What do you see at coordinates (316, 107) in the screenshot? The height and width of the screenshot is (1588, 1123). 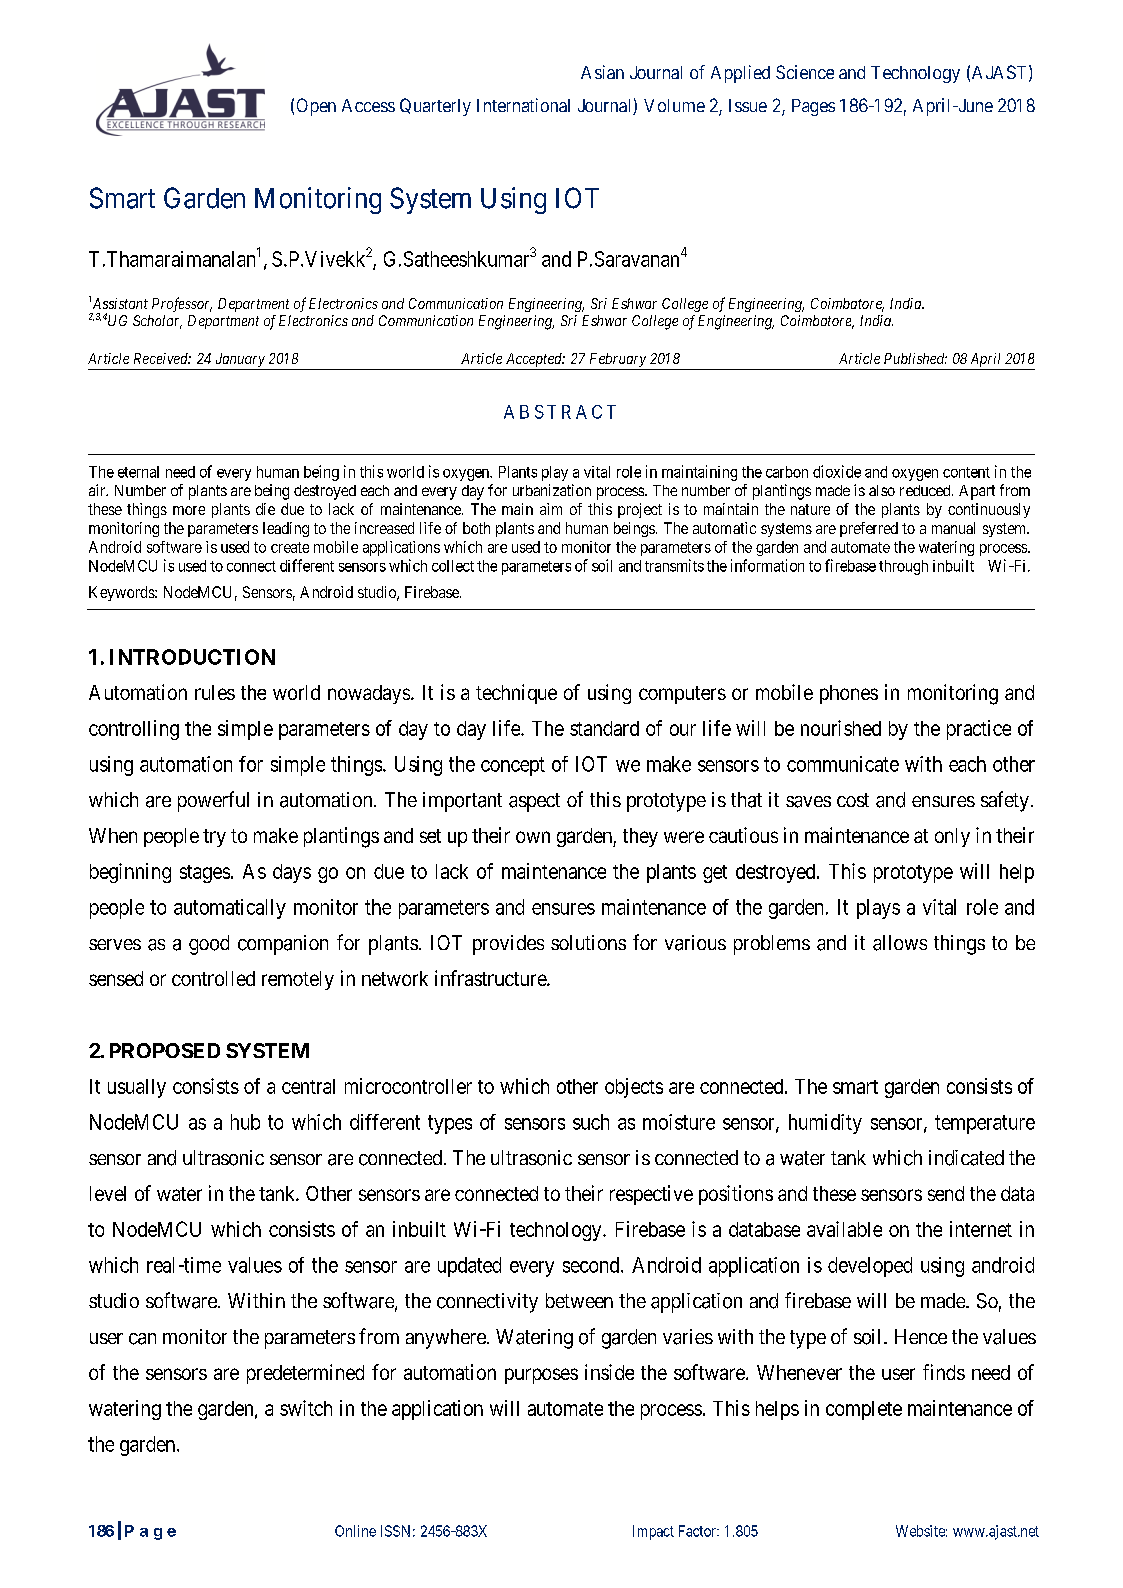 I see `Open` at bounding box center [316, 107].
